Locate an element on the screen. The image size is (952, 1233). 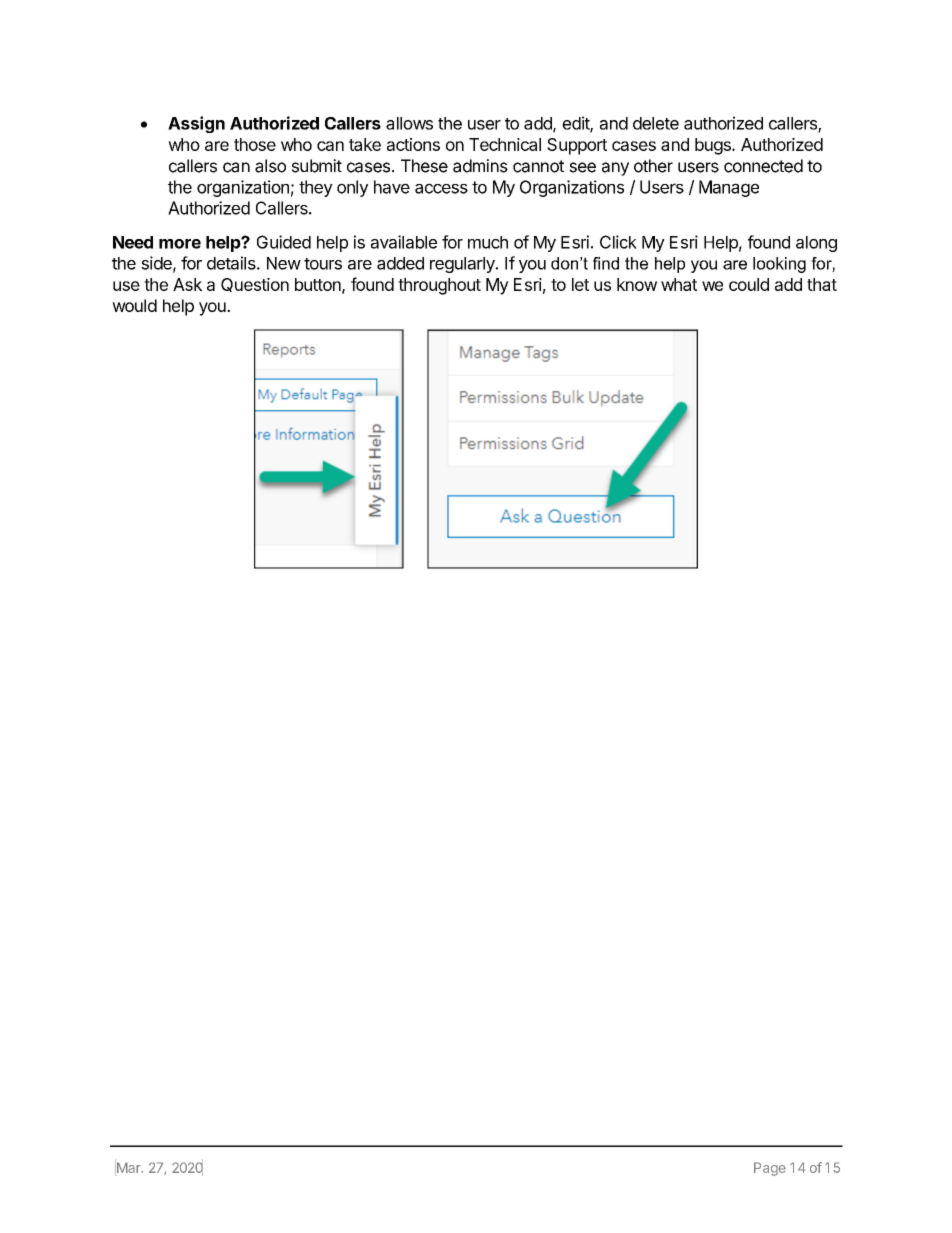
could is located at coordinates (749, 284).
